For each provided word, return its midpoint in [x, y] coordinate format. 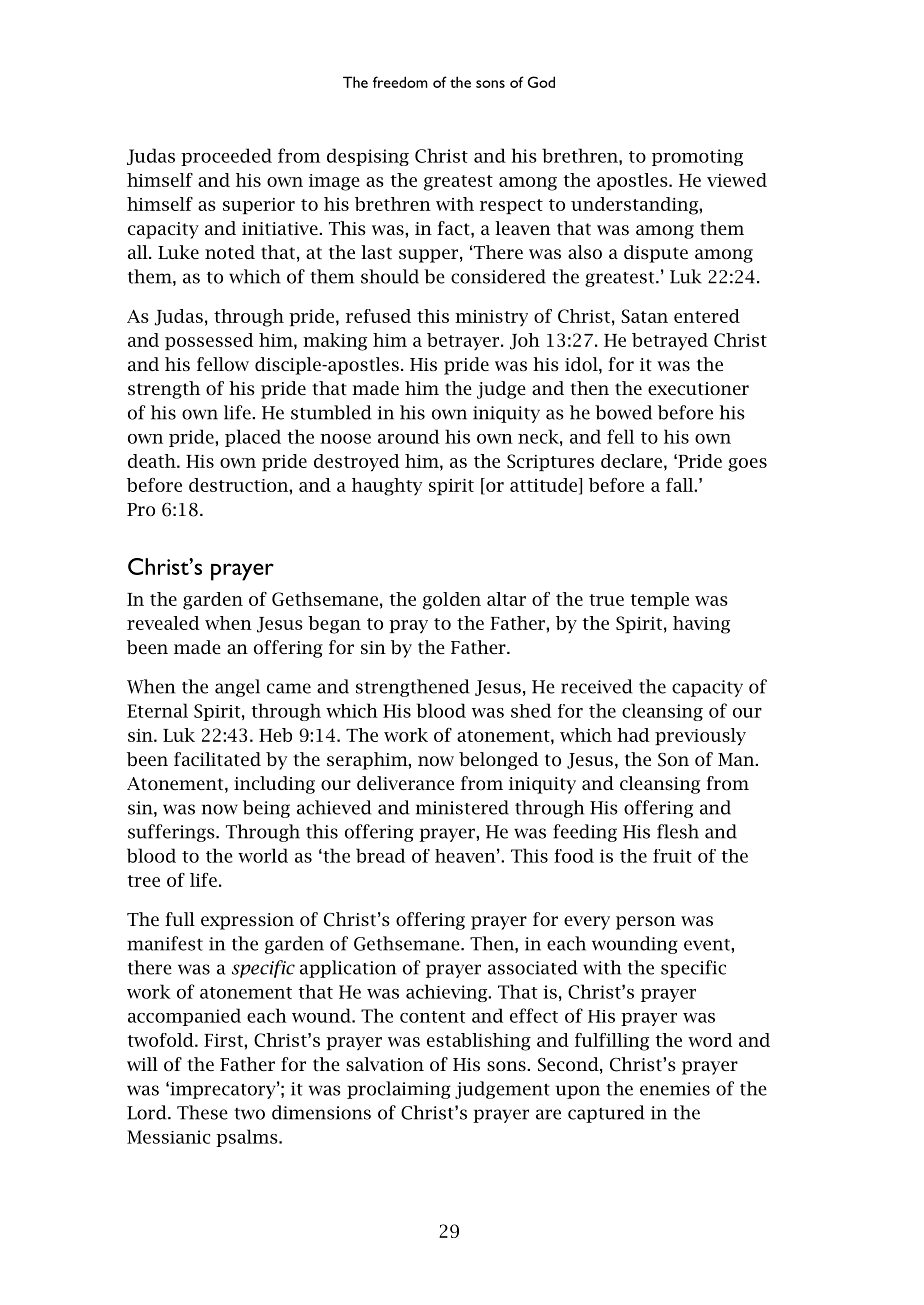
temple [660, 600]
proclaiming [399, 1090]
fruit [672, 856]
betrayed [670, 341]
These [202, 1112]
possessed [209, 341]
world [263, 855]
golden [452, 601]
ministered [462, 807]
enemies [675, 1089]
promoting [697, 157]
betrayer [464, 341]
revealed [163, 623]
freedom [400, 82]
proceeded [226, 157]
